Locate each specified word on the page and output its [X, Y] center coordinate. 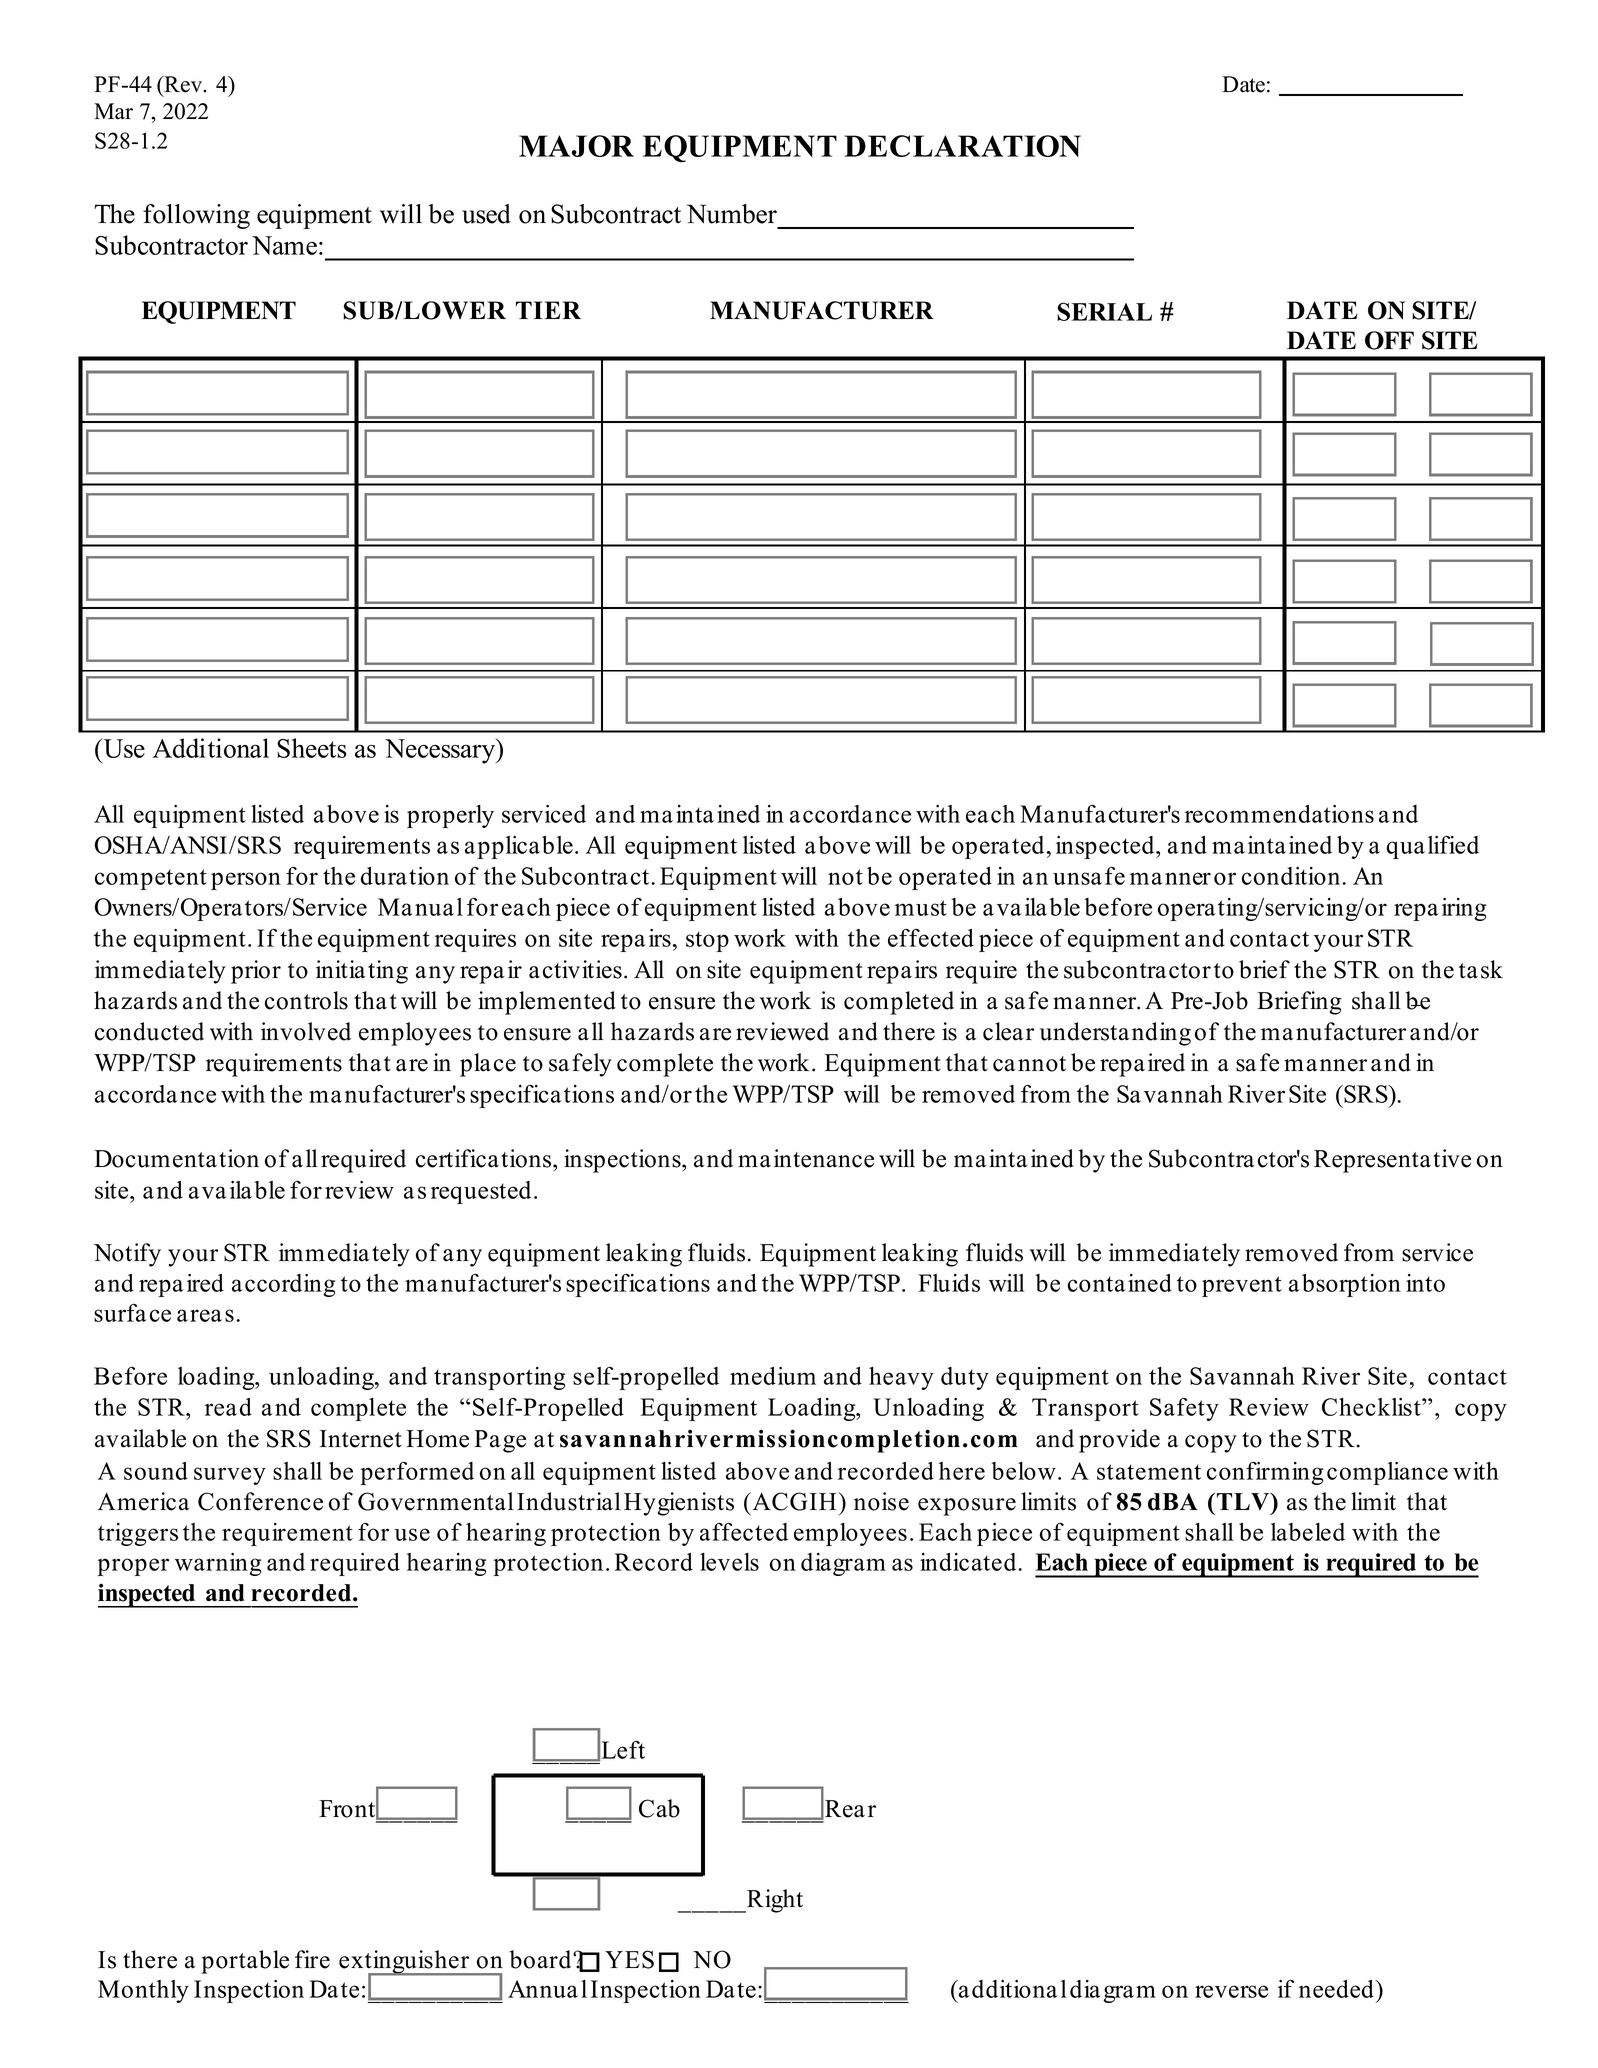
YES [629, 1959]
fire [312, 1959]
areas [205, 1315]
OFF [1389, 340]
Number [732, 214]
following [196, 216]
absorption [1345, 1285]
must [921, 908]
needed [1338, 1989]
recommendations [1279, 814]
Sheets [312, 748]
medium [773, 1376]
